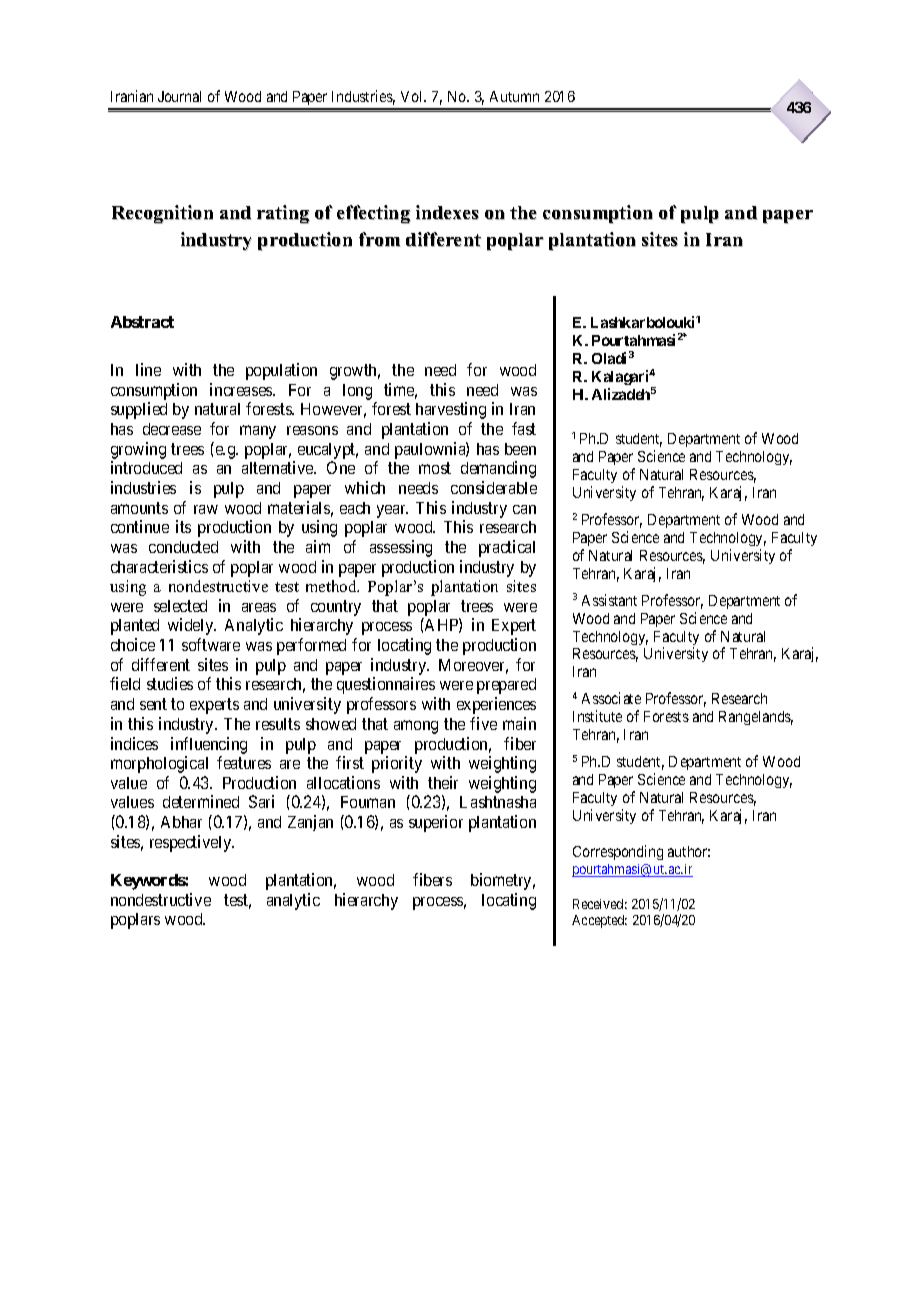 The width and height of the image is (924, 1308). I want to click on year, so click(392, 511).
